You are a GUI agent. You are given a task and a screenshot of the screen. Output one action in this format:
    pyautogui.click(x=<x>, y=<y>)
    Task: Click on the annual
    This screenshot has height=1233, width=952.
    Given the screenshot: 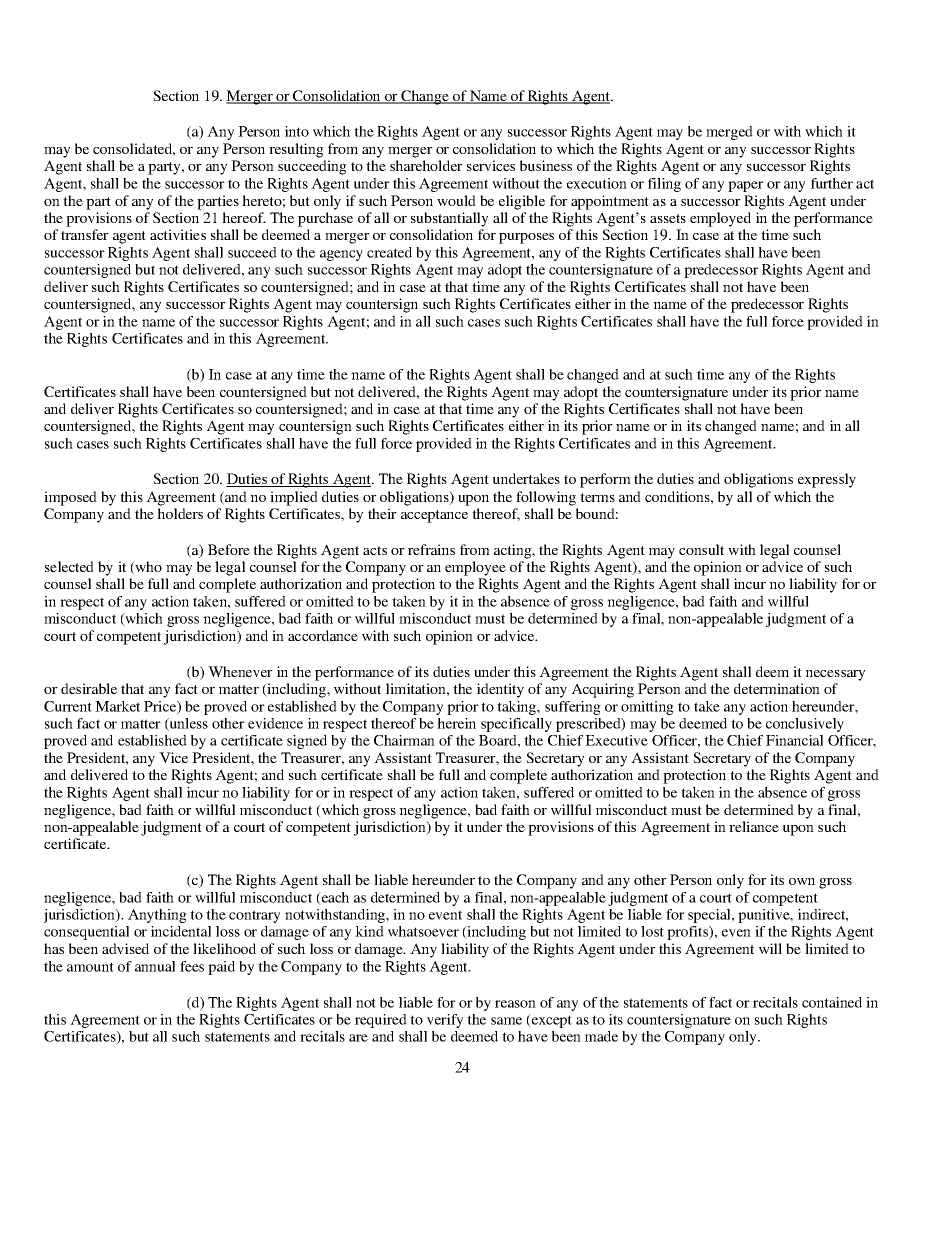 What is the action you would take?
    pyautogui.click(x=155, y=966)
